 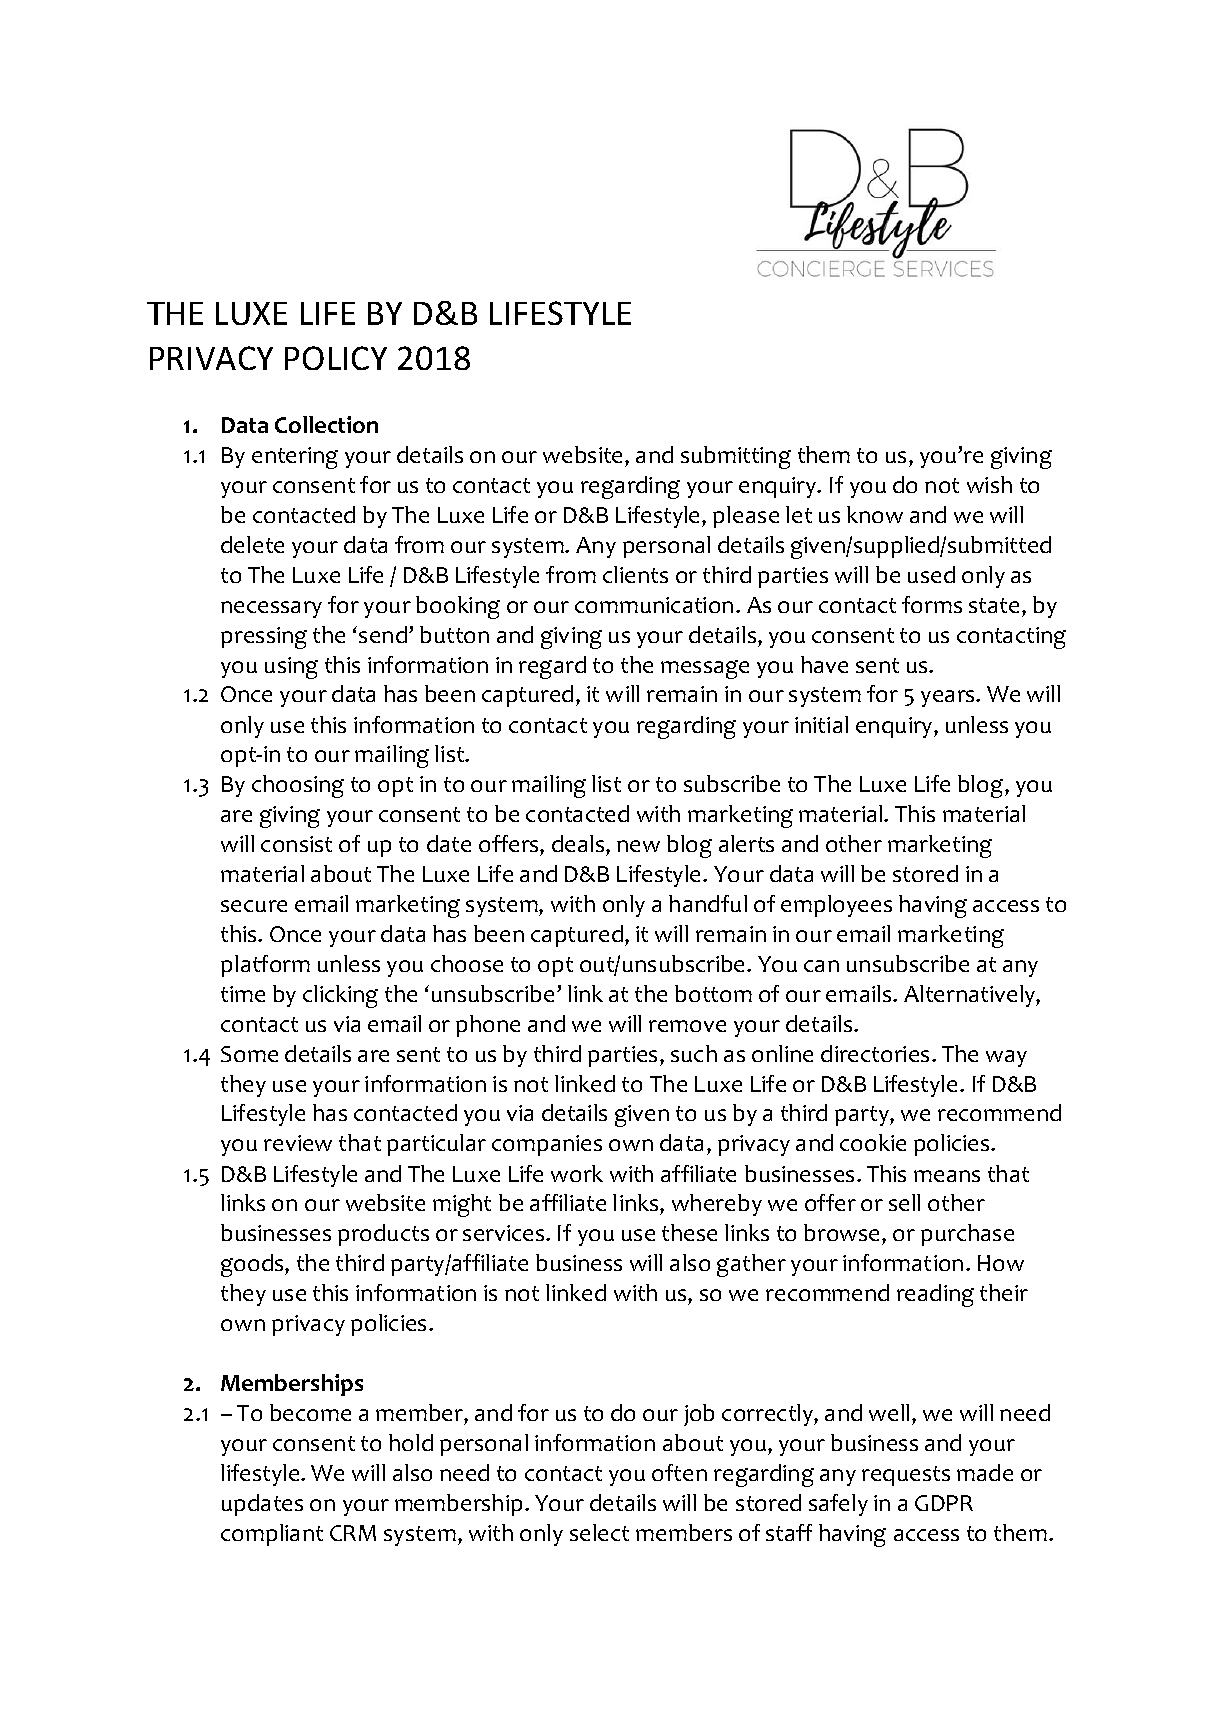 I want to click on Collection, so click(x=326, y=424).
